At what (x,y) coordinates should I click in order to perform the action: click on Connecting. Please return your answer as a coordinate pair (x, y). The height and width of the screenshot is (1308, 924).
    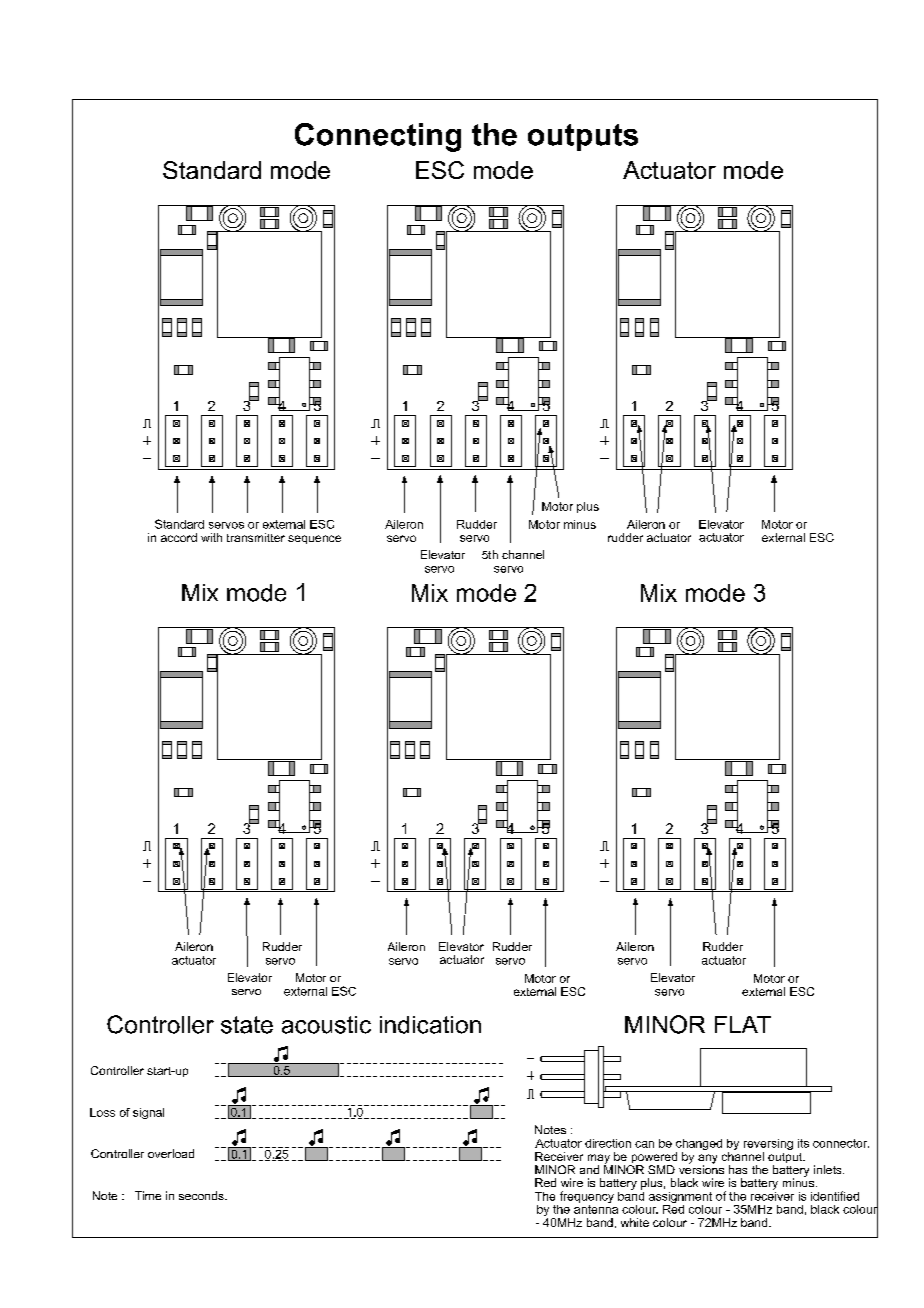
    Looking at the image, I should click on (378, 137).
